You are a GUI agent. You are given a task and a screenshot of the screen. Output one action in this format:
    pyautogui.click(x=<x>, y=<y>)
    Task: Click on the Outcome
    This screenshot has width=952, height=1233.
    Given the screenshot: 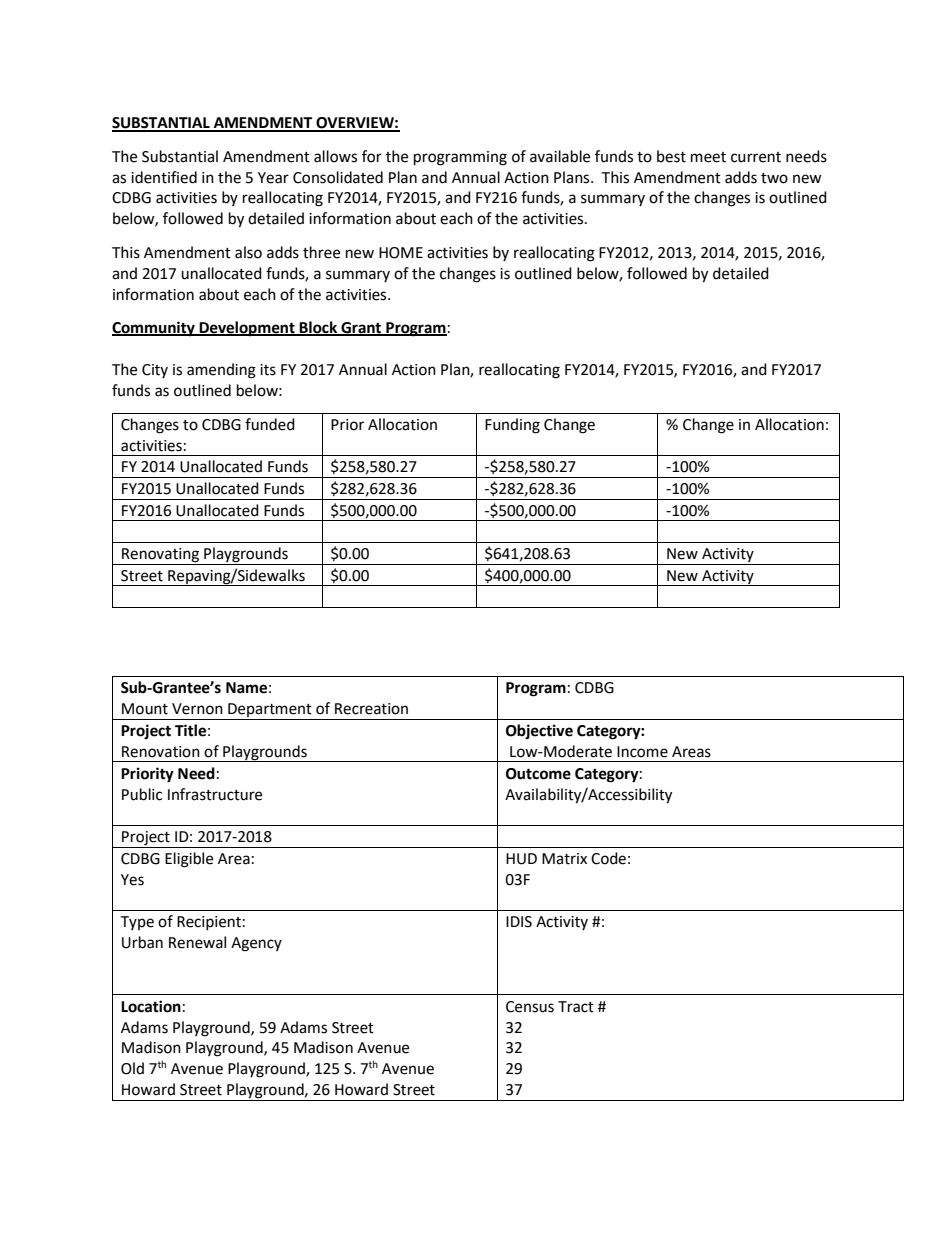 What is the action you would take?
    pyautogui.click(x=538, y=774)
